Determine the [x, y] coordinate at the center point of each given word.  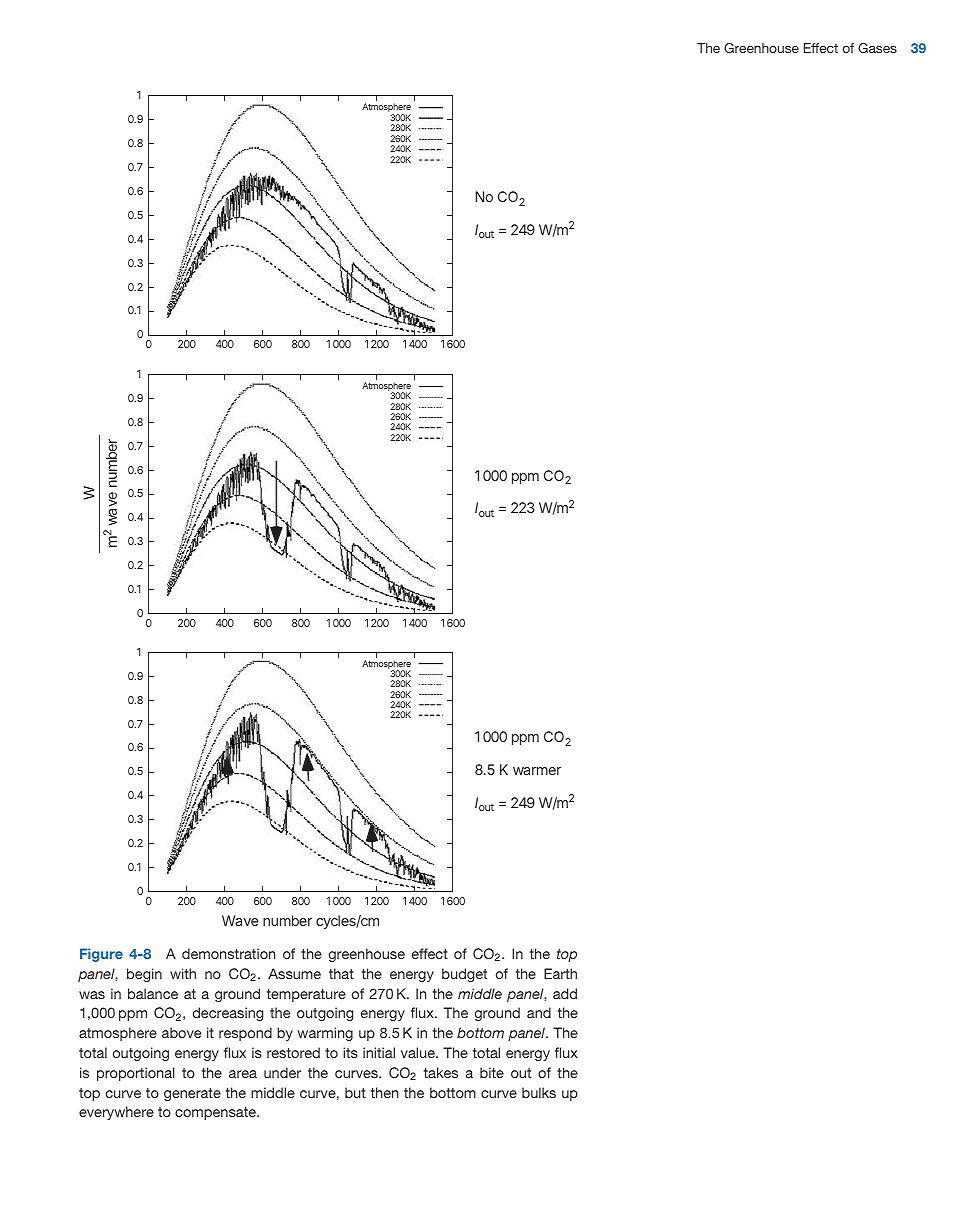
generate [192, 1094]
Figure [101, 955]
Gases [877, 48]
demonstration [228, 953]
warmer [537, 771]
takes [441, 1072]
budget [464, 975]
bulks [539, 1092]
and [539, 1012]
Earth [560, 973]
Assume [294, 973]
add [565, 993]
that [341, 973]
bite [492, 1072]
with [183, 973]
